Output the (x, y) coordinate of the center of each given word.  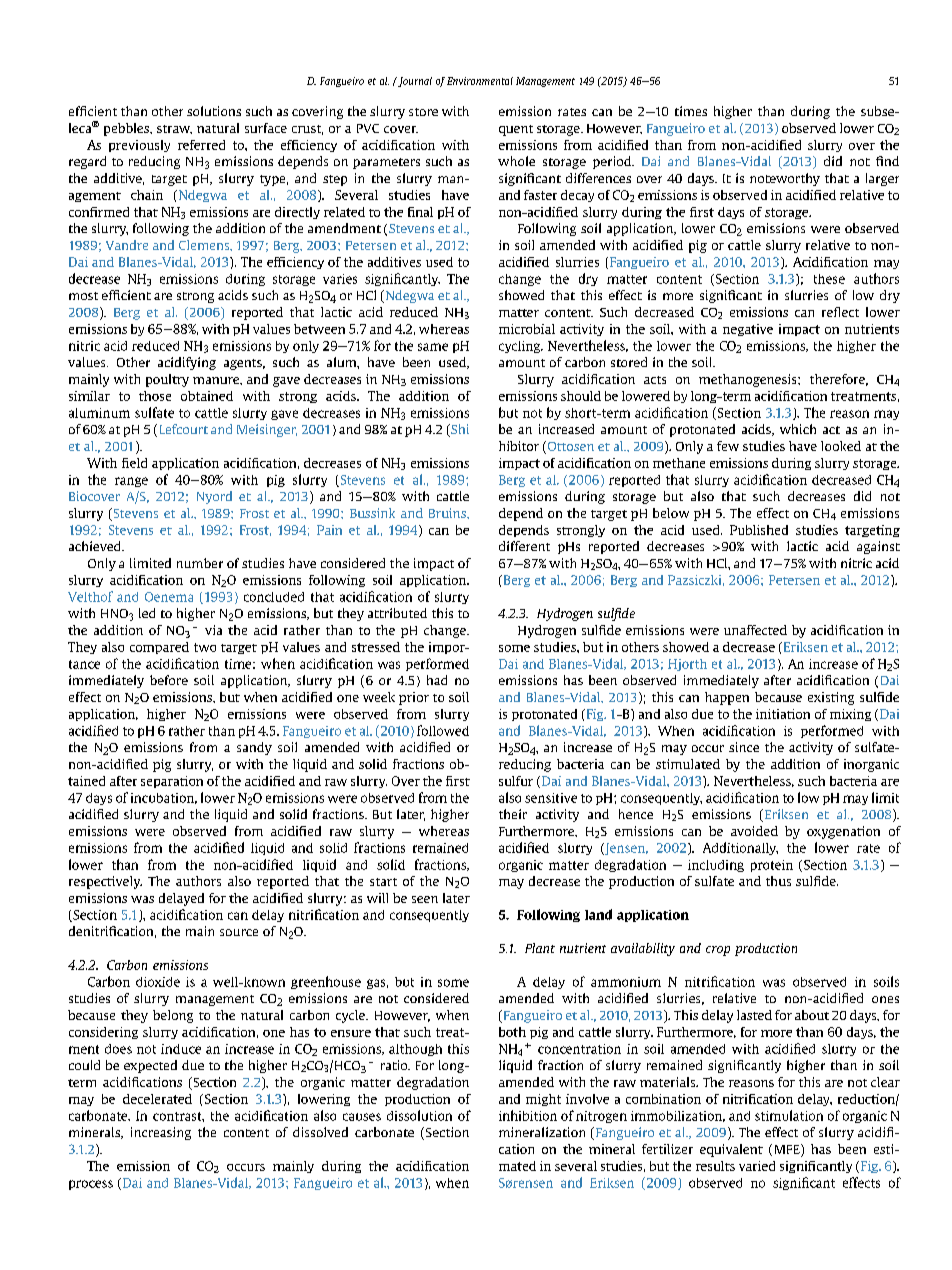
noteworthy (785, 179)
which (798, 429)
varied (757, 1166)
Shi (459, 430)
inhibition (528, 1115)
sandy (254, 748)
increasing (161, 1133)
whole (516, 161)
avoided (754, 831)
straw (174, 129)
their (513, 814)
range (131, 482)
